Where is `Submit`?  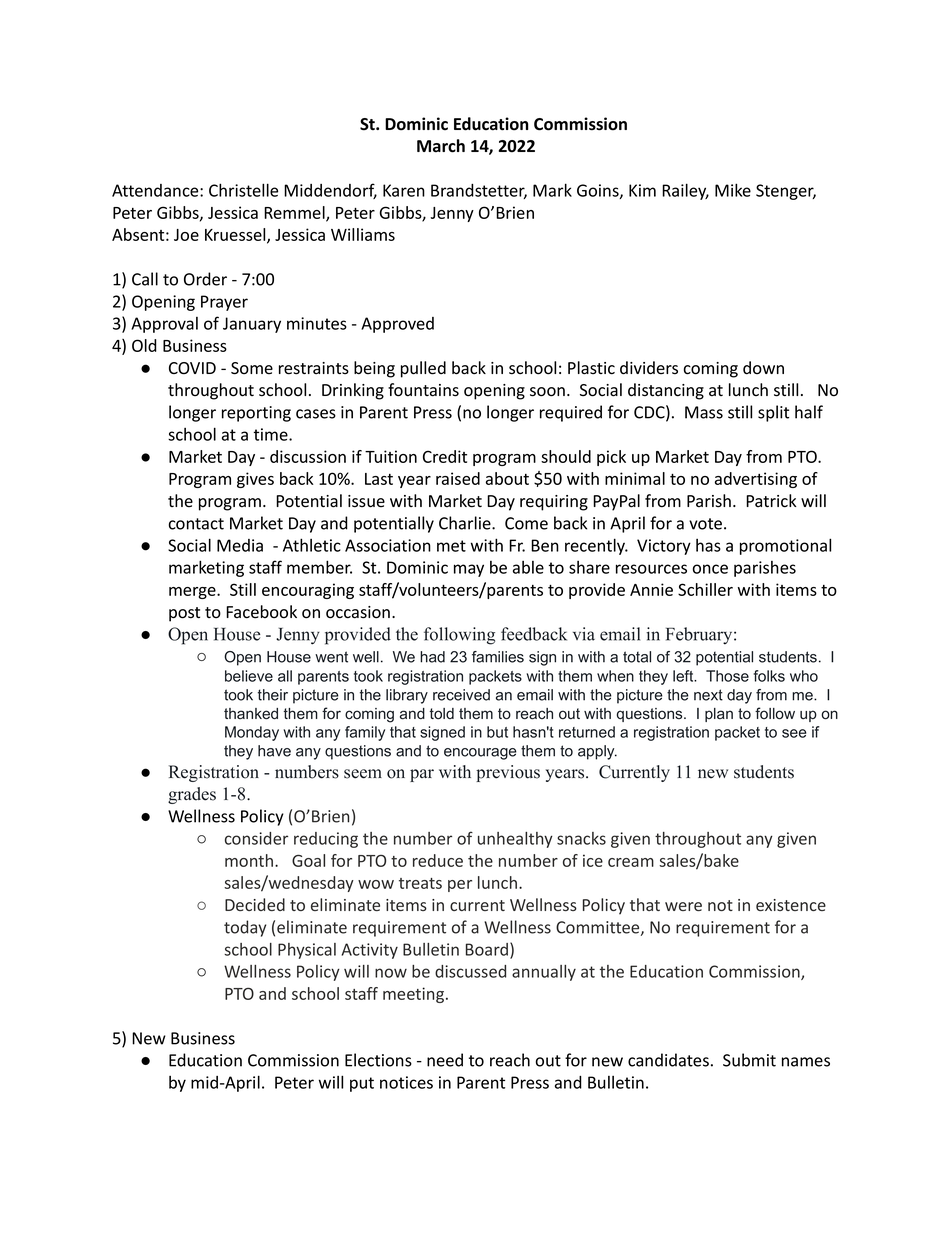 Submit is located at coordinates (749, 1060).
